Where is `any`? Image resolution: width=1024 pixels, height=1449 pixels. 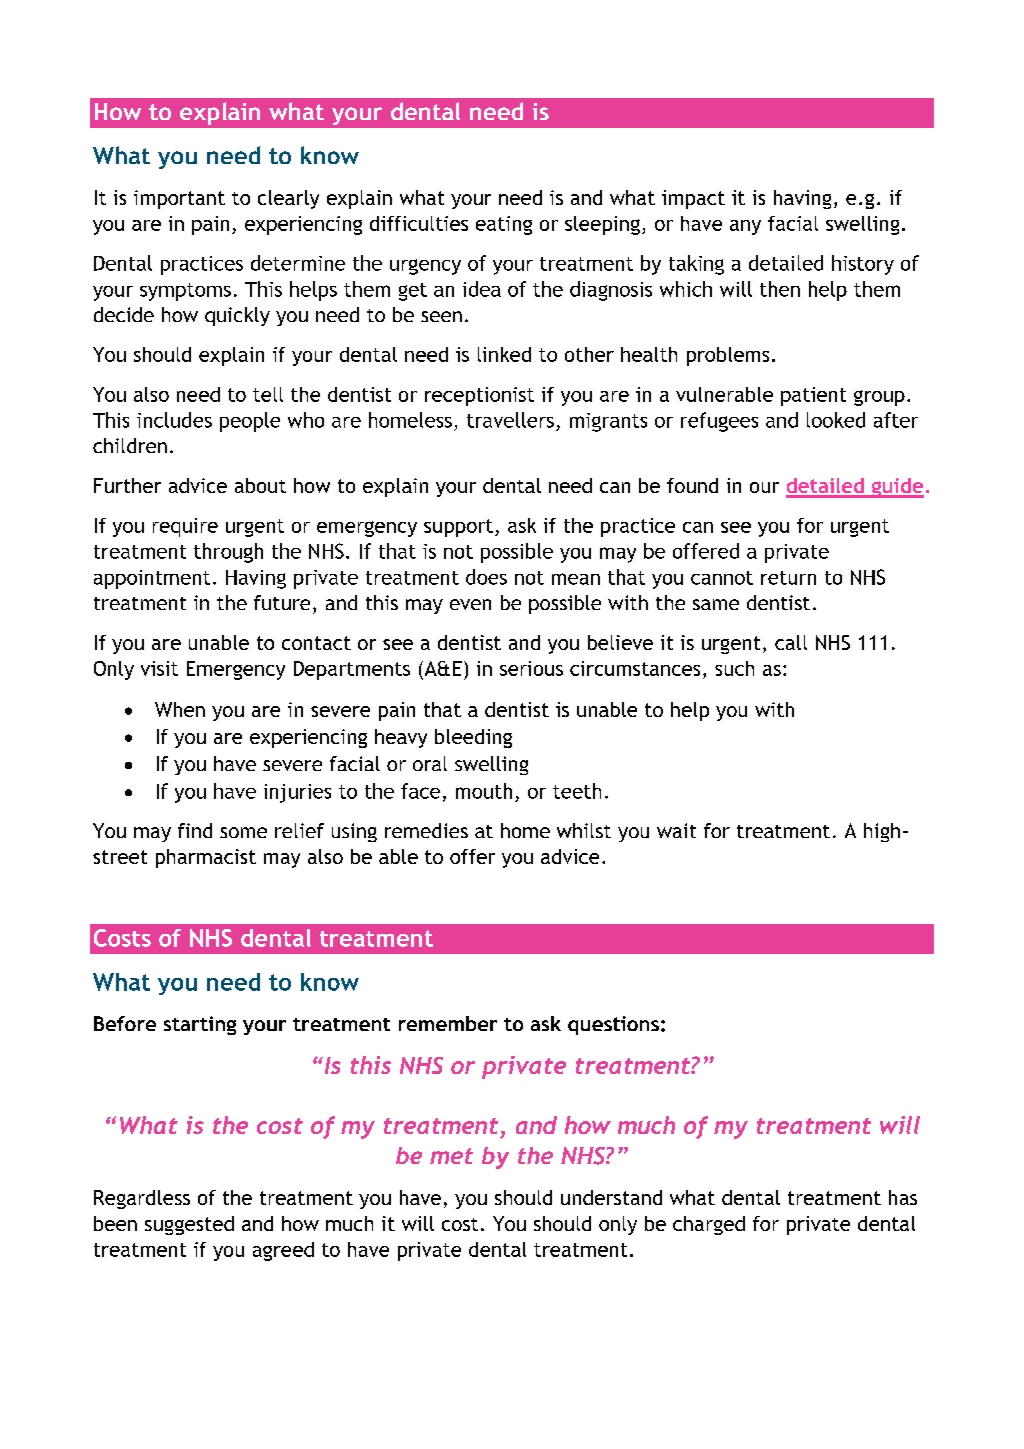 any is located at coordinates (745, 227).
